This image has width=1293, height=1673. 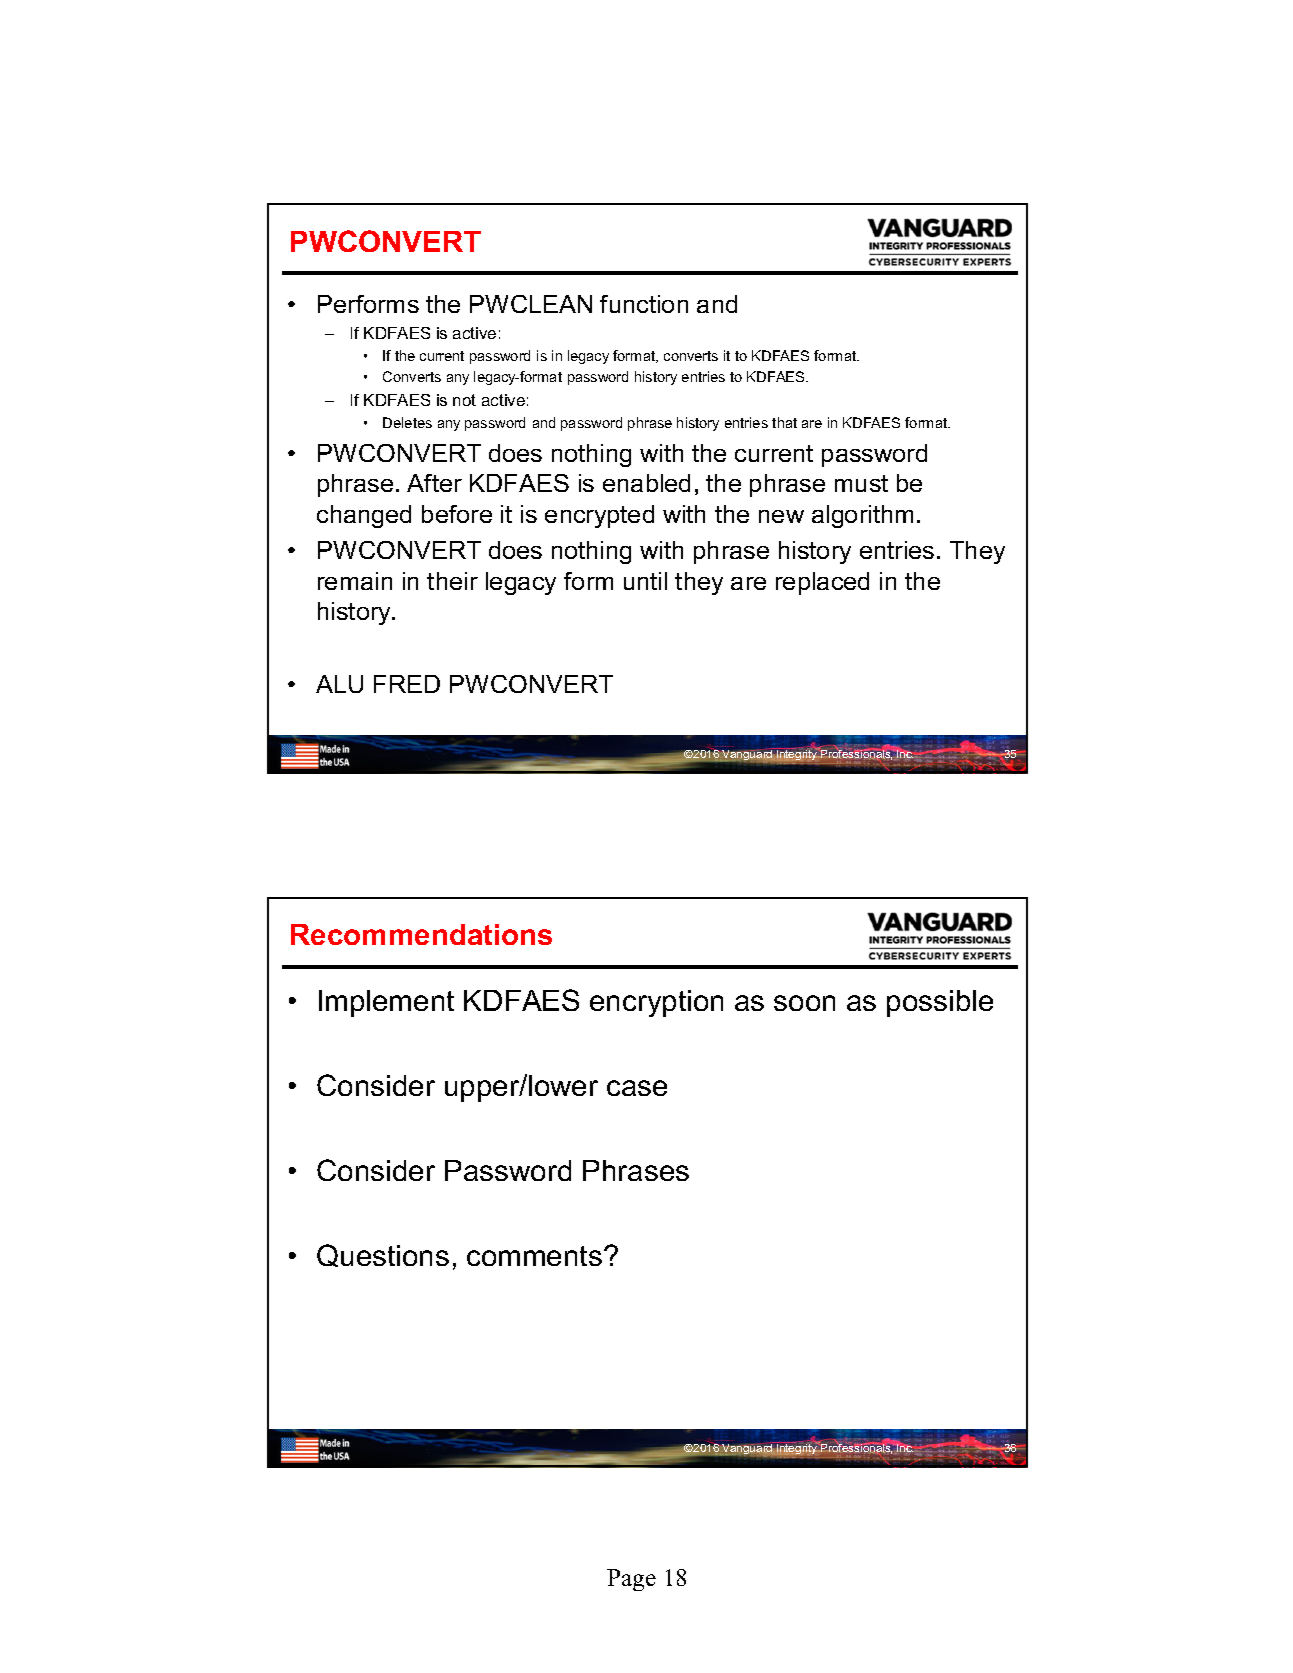 I want to click on function, so click(x=644, y=304).
